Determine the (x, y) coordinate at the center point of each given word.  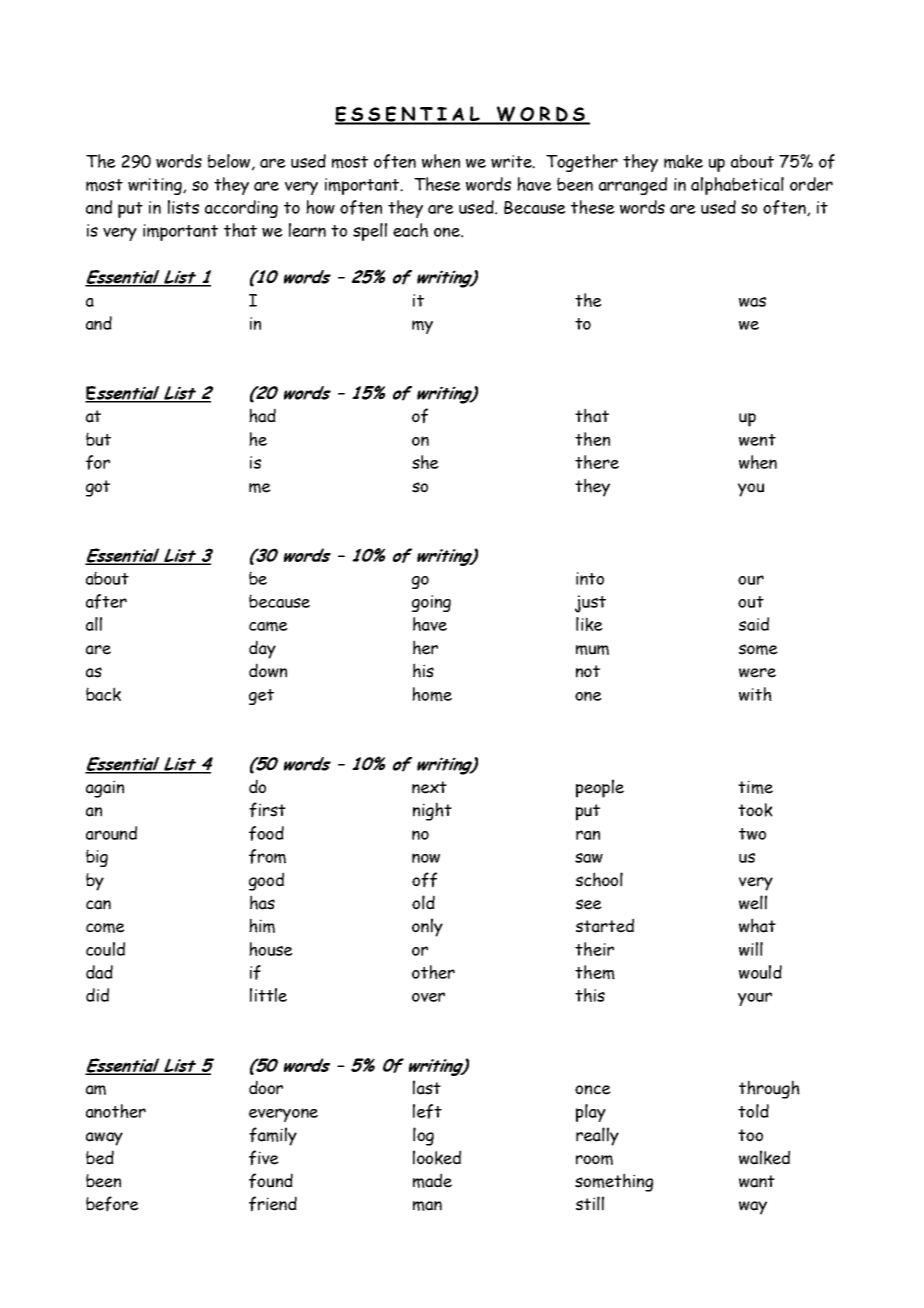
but (98, 439)
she (425, 462)
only (427, 927)
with (755, 694)
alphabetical (737, 186)
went (757, 440)
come (105, 928)
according (241, 209)
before (112, 1204)
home (432, 694)
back (103, 694)
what (757, 925)
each (410, 230)
